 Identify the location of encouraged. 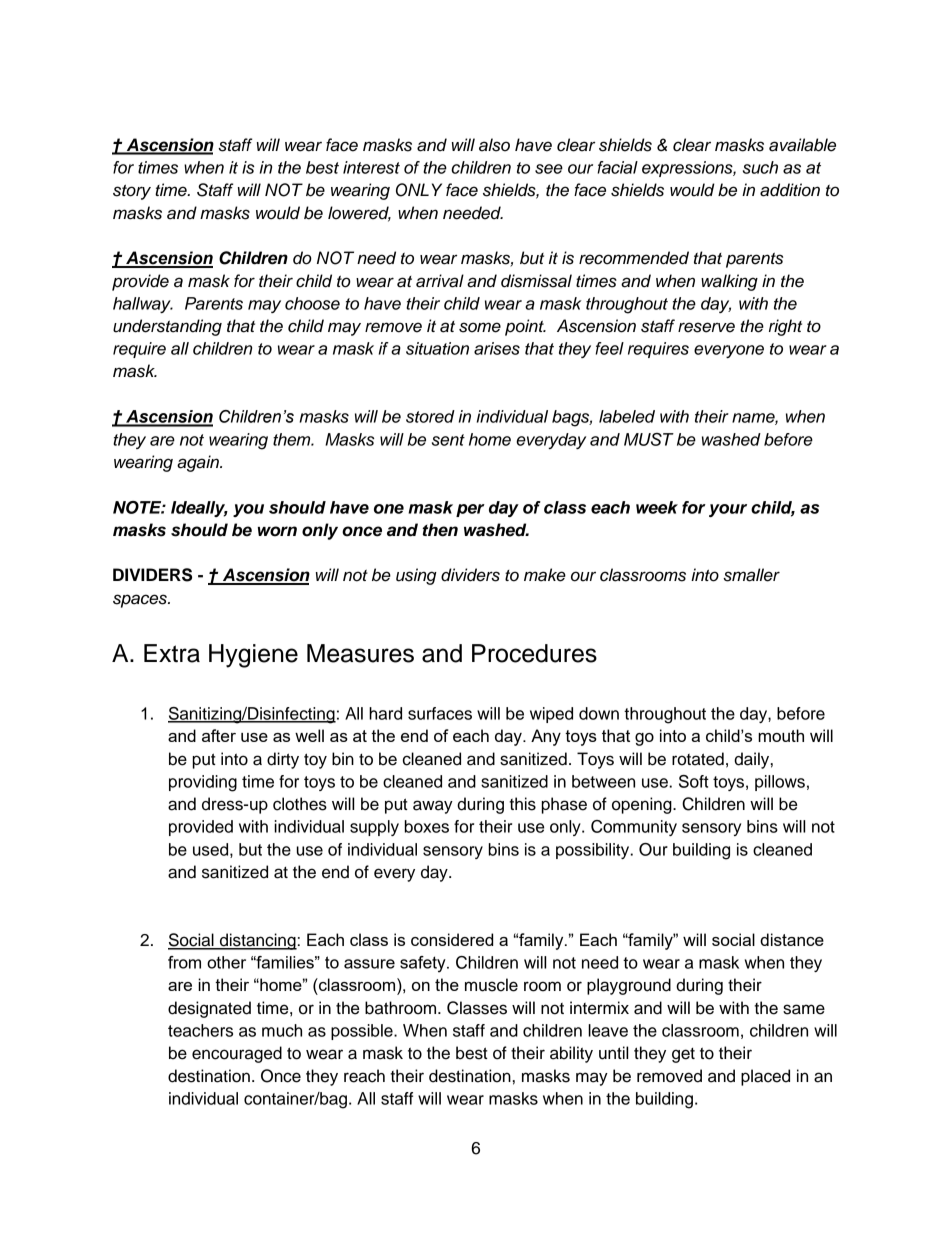
(237, 1054).
